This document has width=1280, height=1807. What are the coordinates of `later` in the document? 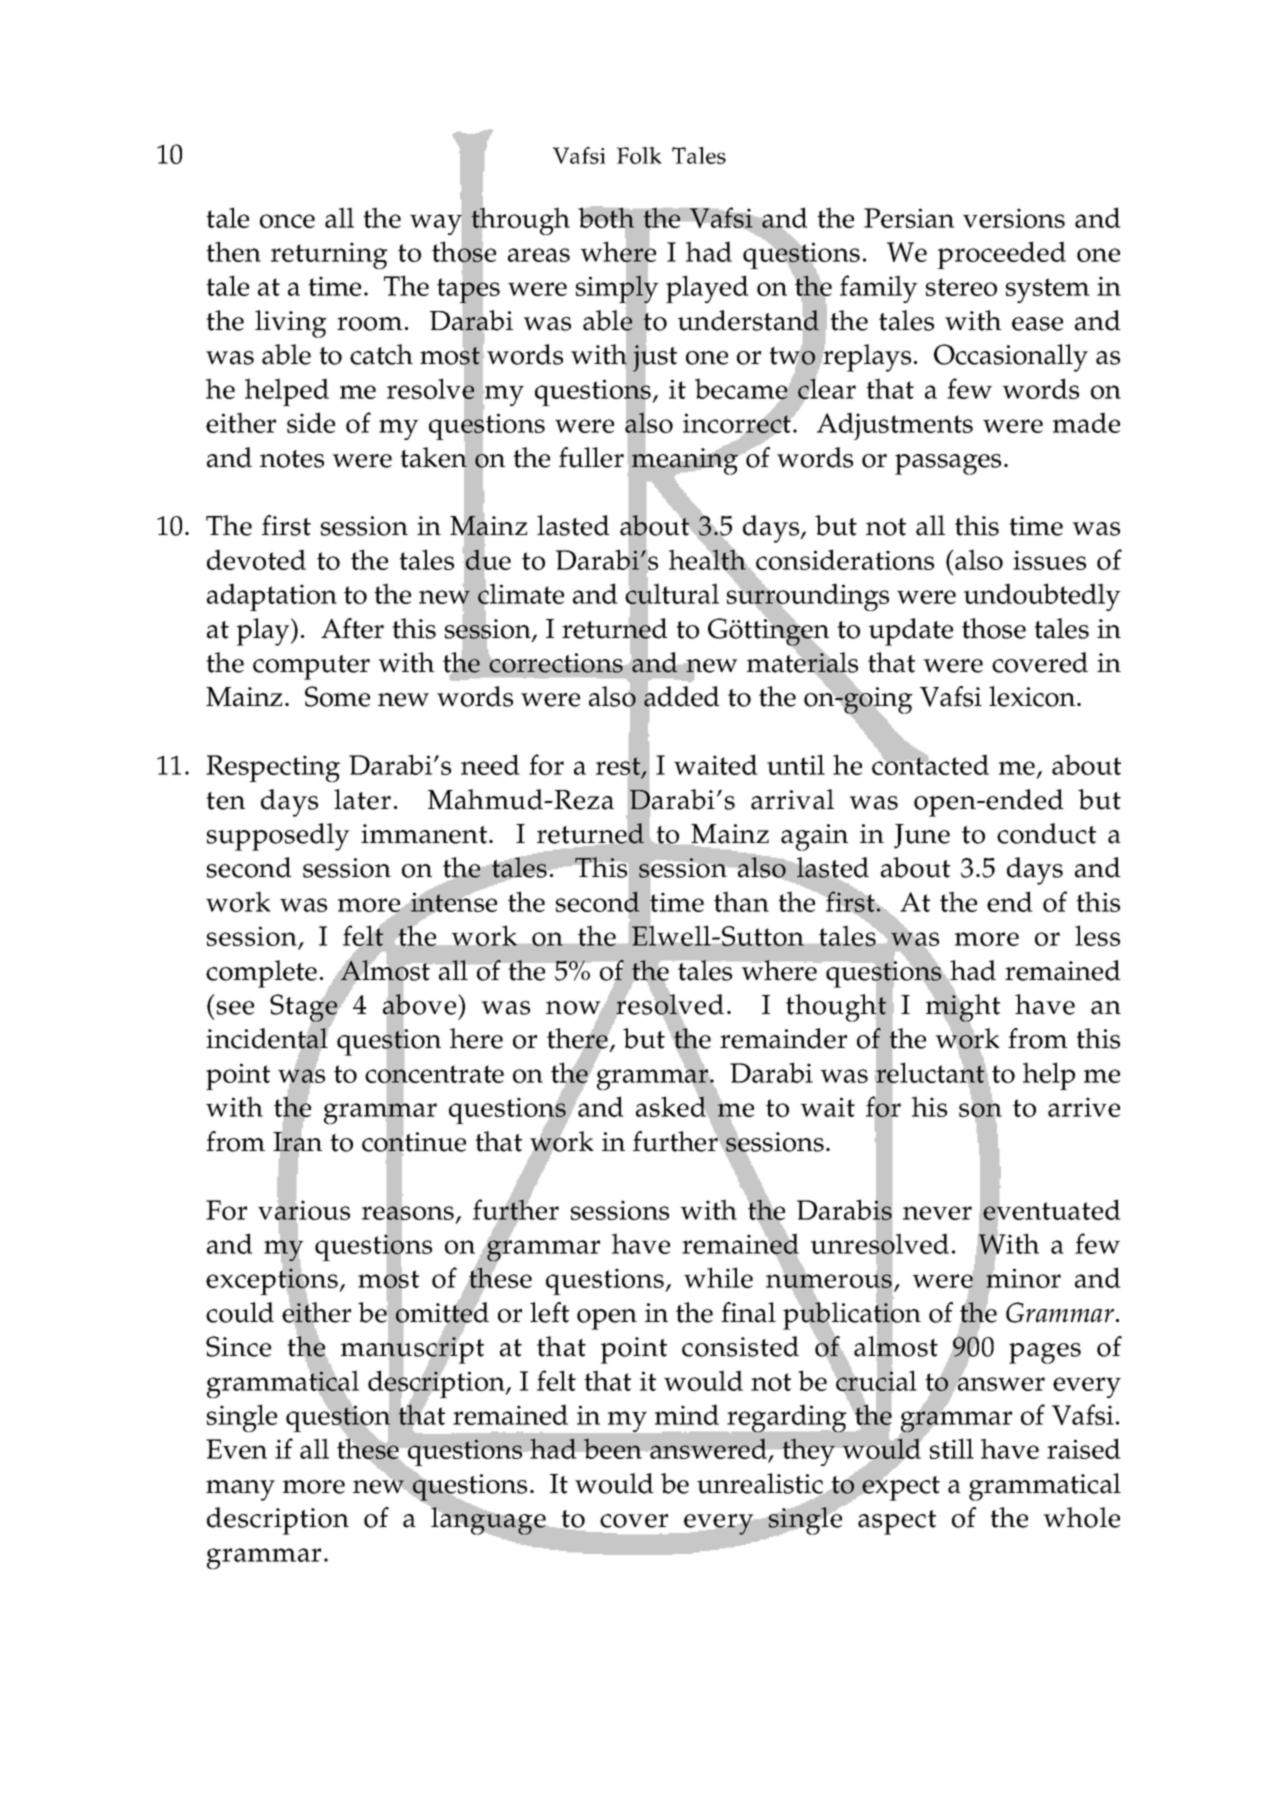 It's located at (362, 799).
